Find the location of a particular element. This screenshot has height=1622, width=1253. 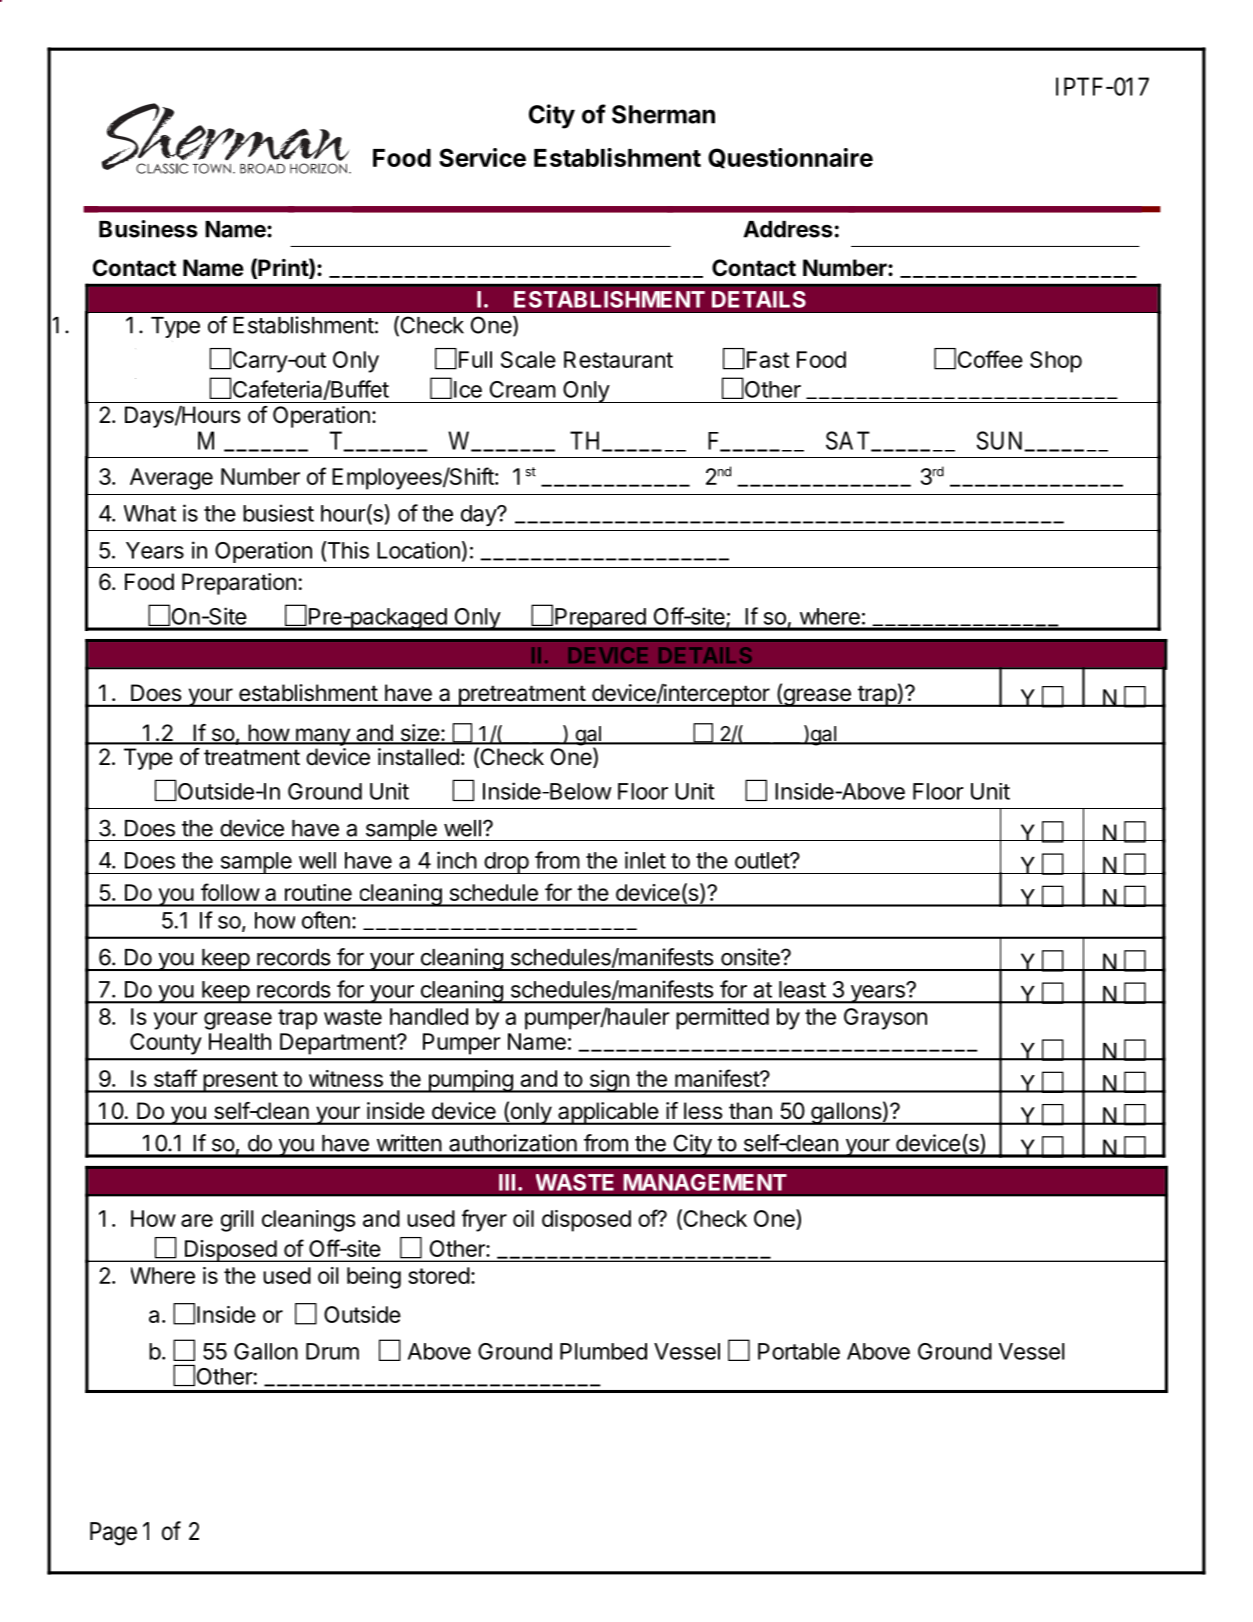

inlet is located at coordinates (645, 860).
